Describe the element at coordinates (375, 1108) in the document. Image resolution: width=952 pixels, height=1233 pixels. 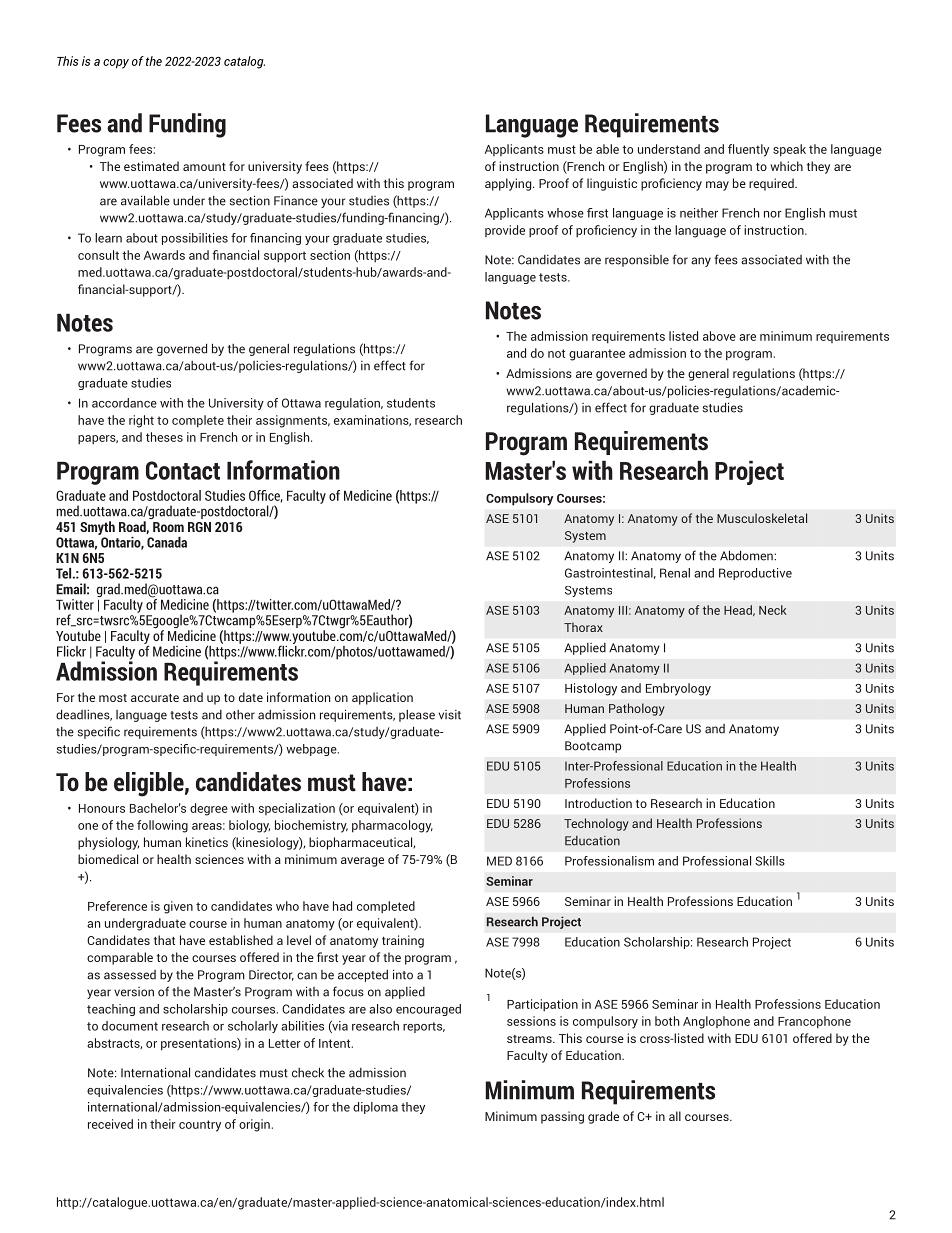
I see `diploma` at that location.
